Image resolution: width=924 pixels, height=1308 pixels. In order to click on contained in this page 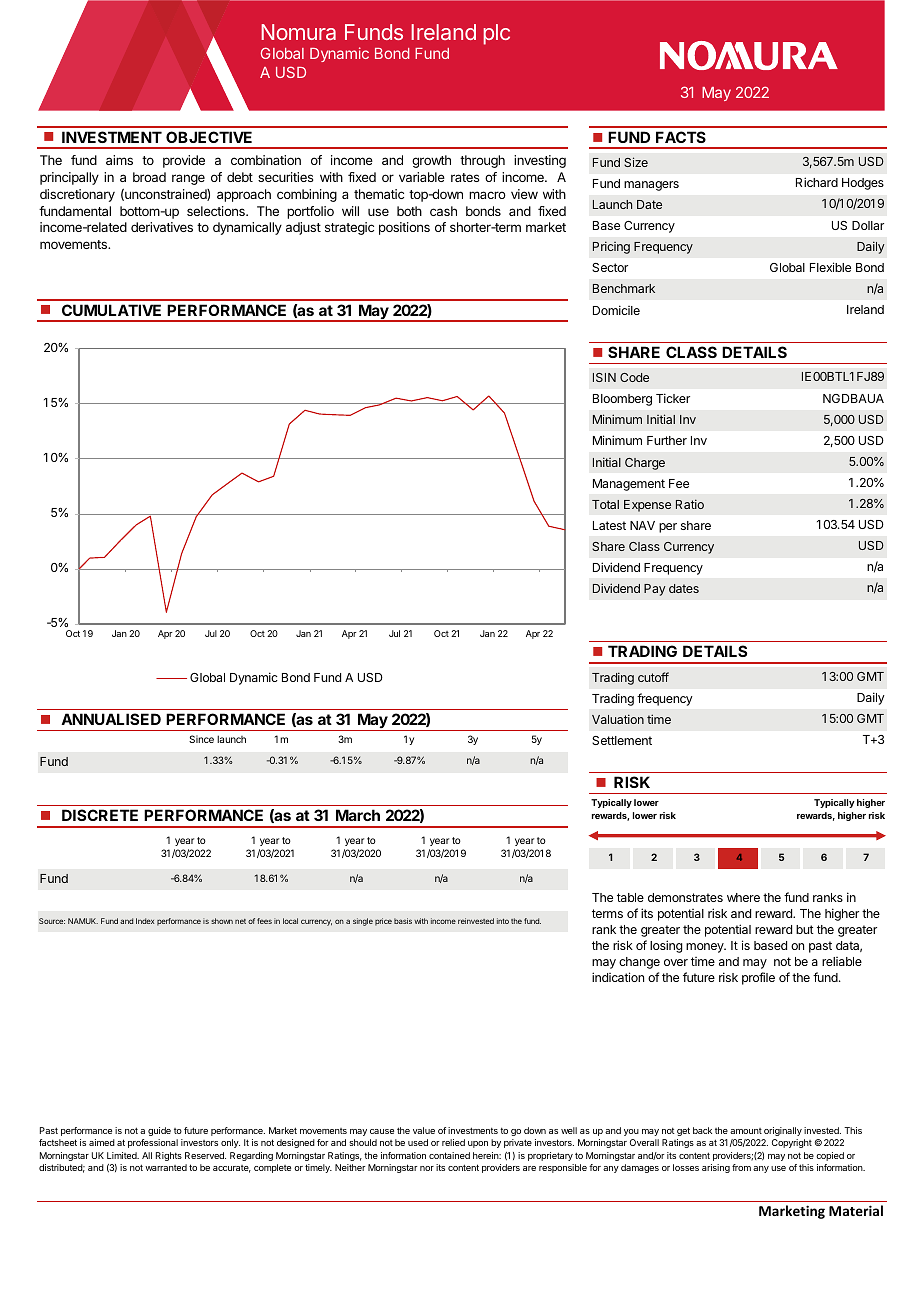, I will do `click(449, 1155)`.
